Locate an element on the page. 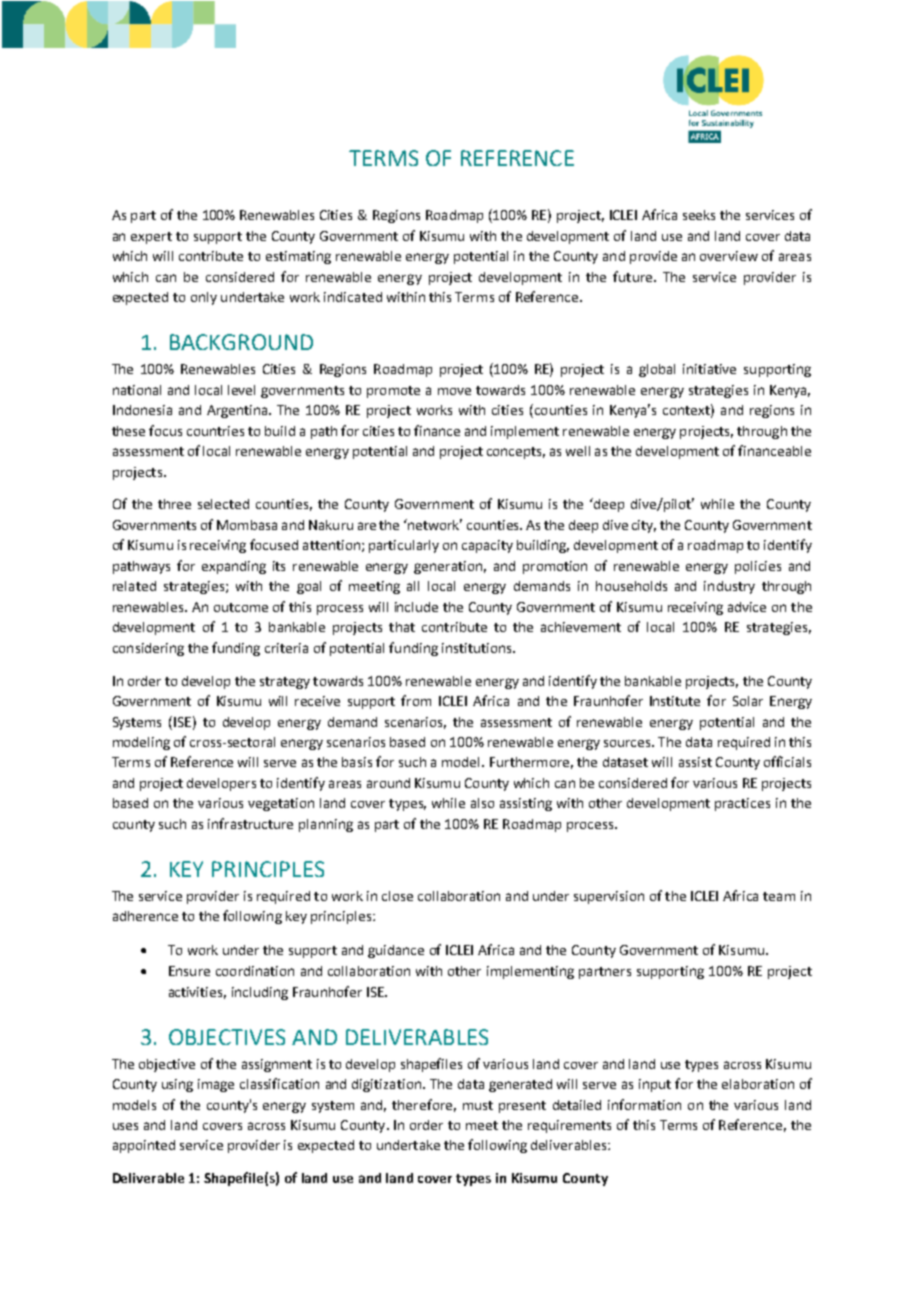 The width and height of the image is (924, 1308). countries is located at coordinates (215, 431).
